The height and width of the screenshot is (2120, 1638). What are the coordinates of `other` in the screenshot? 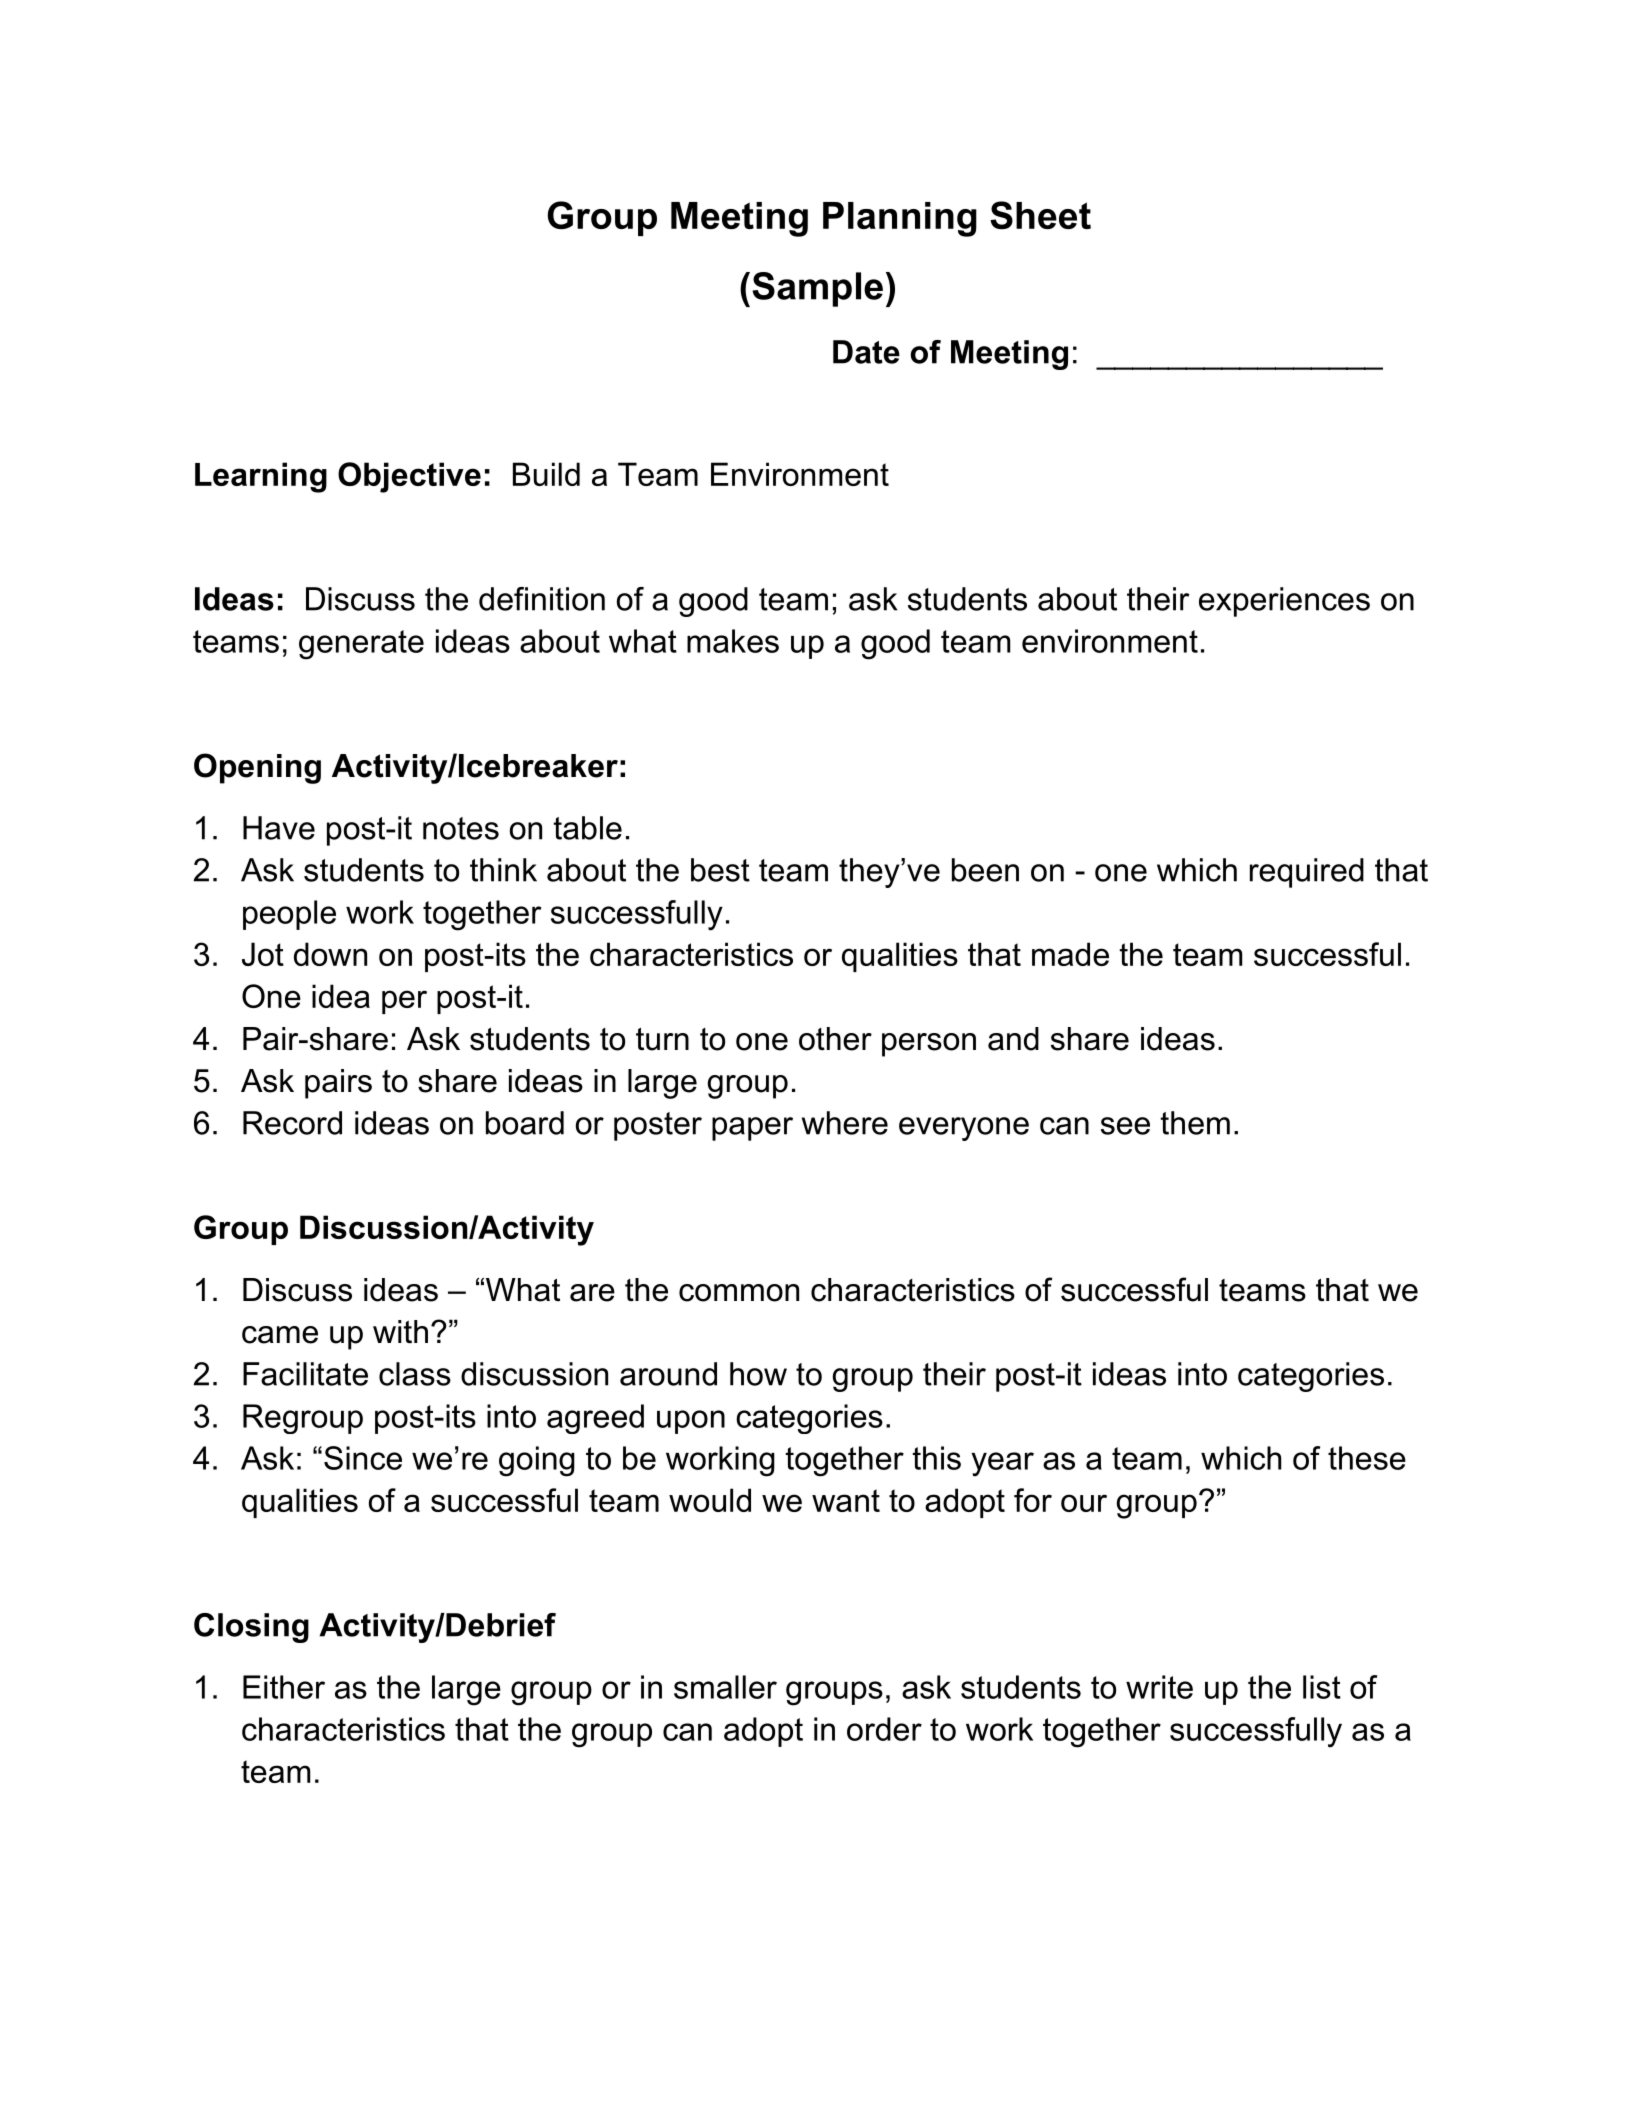 It's located at (835, 1039).
